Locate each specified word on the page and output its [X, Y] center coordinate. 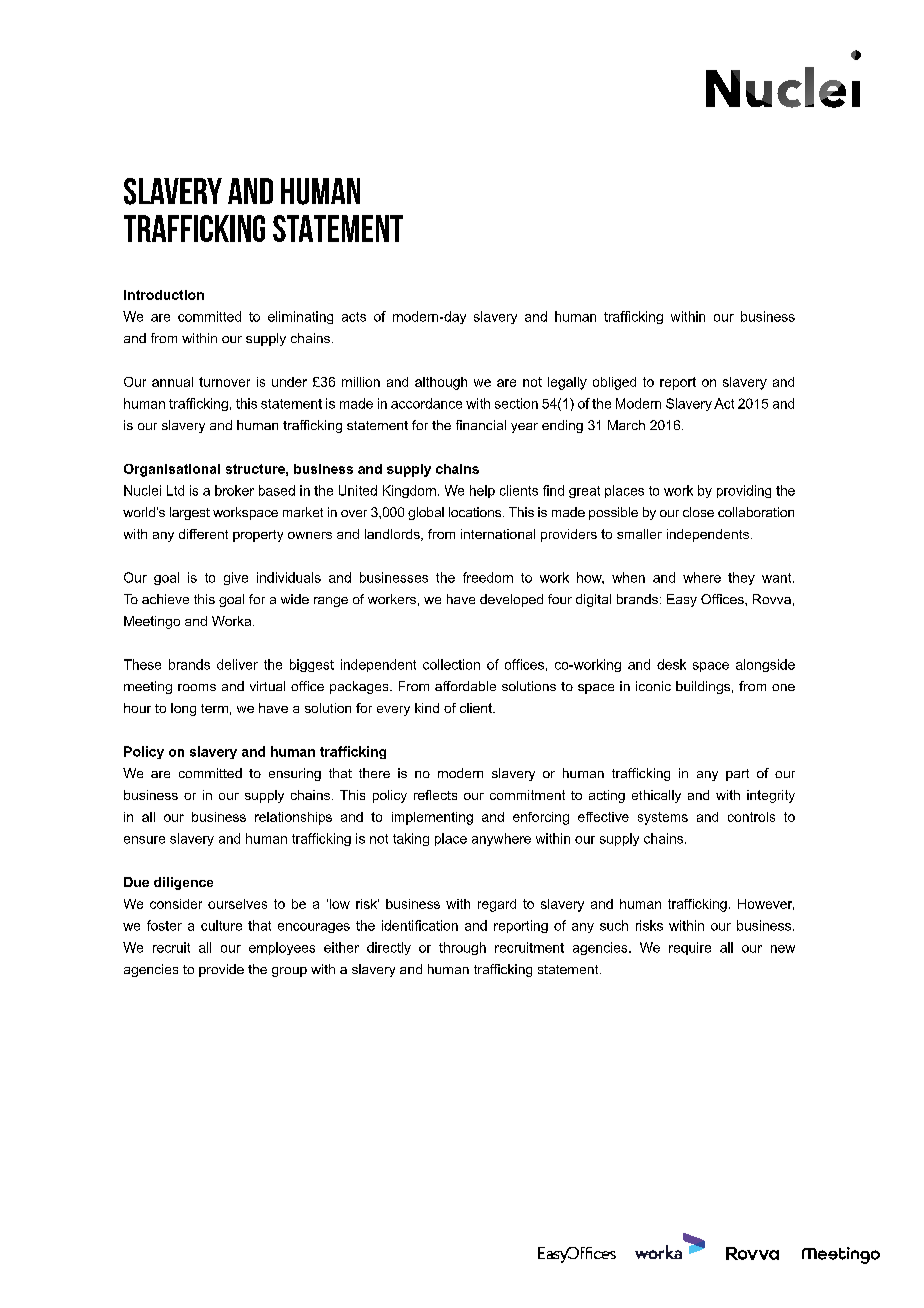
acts [354, 317]
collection [451, 664]
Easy [682, 600]
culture [221, 925]
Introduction [164, 295]
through [462, 948]
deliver [237, 664]
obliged [614, 383]
